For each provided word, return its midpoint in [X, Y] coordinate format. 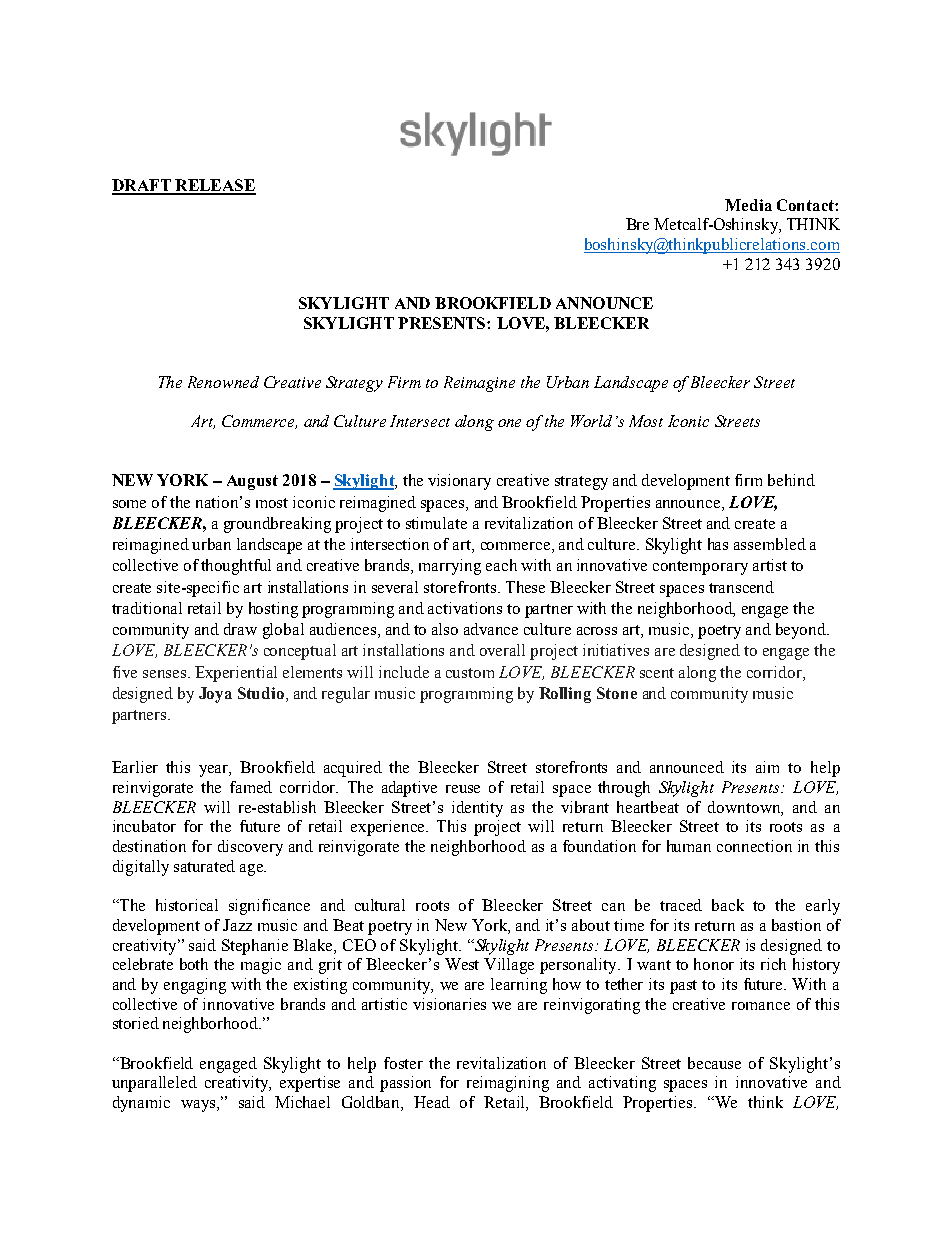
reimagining [508, 1084]
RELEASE [214, 186]
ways [199, 1106]
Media [748, 205]
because [714, 1063]
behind [791, 480]
